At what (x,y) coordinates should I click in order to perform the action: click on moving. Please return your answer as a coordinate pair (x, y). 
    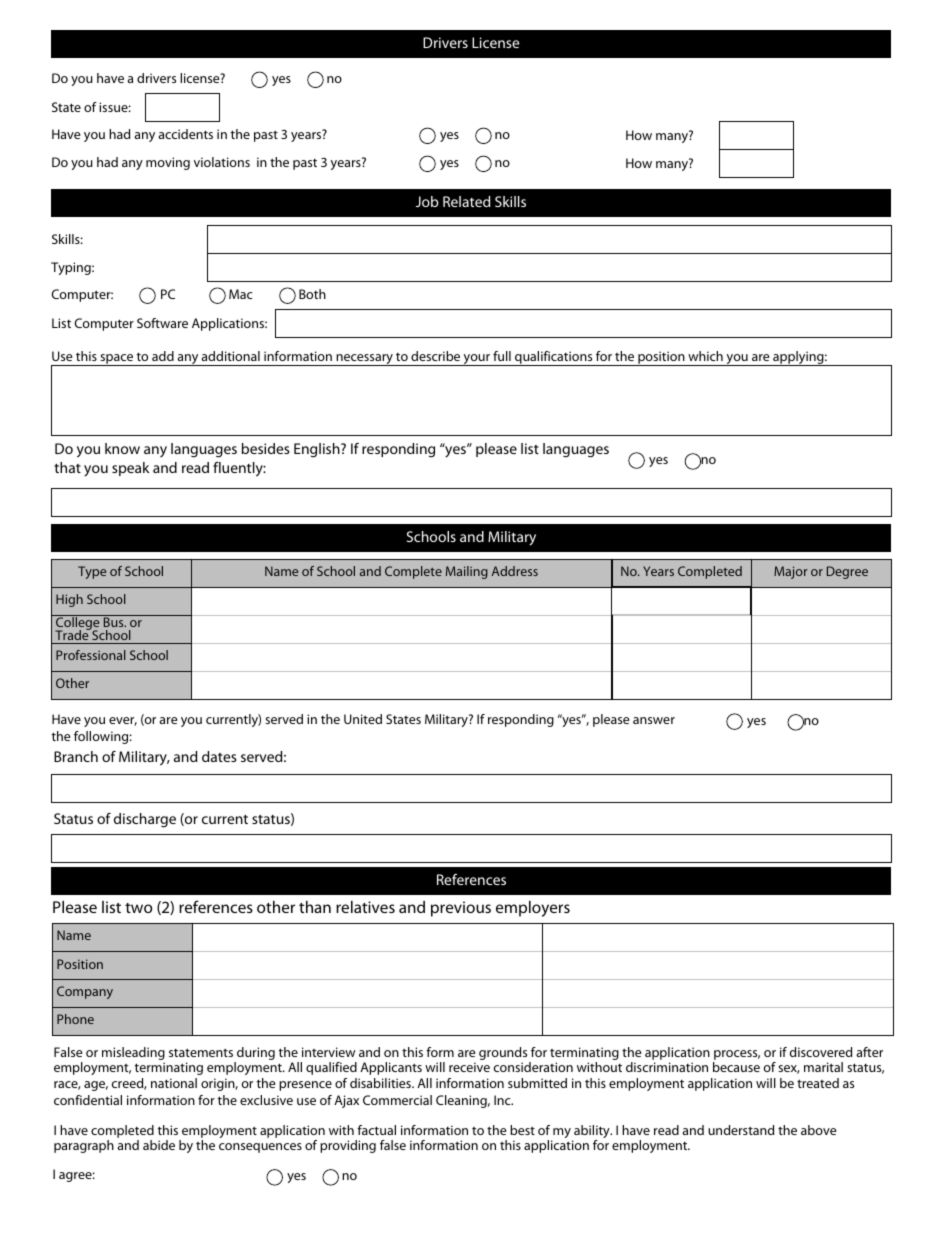
    Looking at the image, I should click on (168, 163).
